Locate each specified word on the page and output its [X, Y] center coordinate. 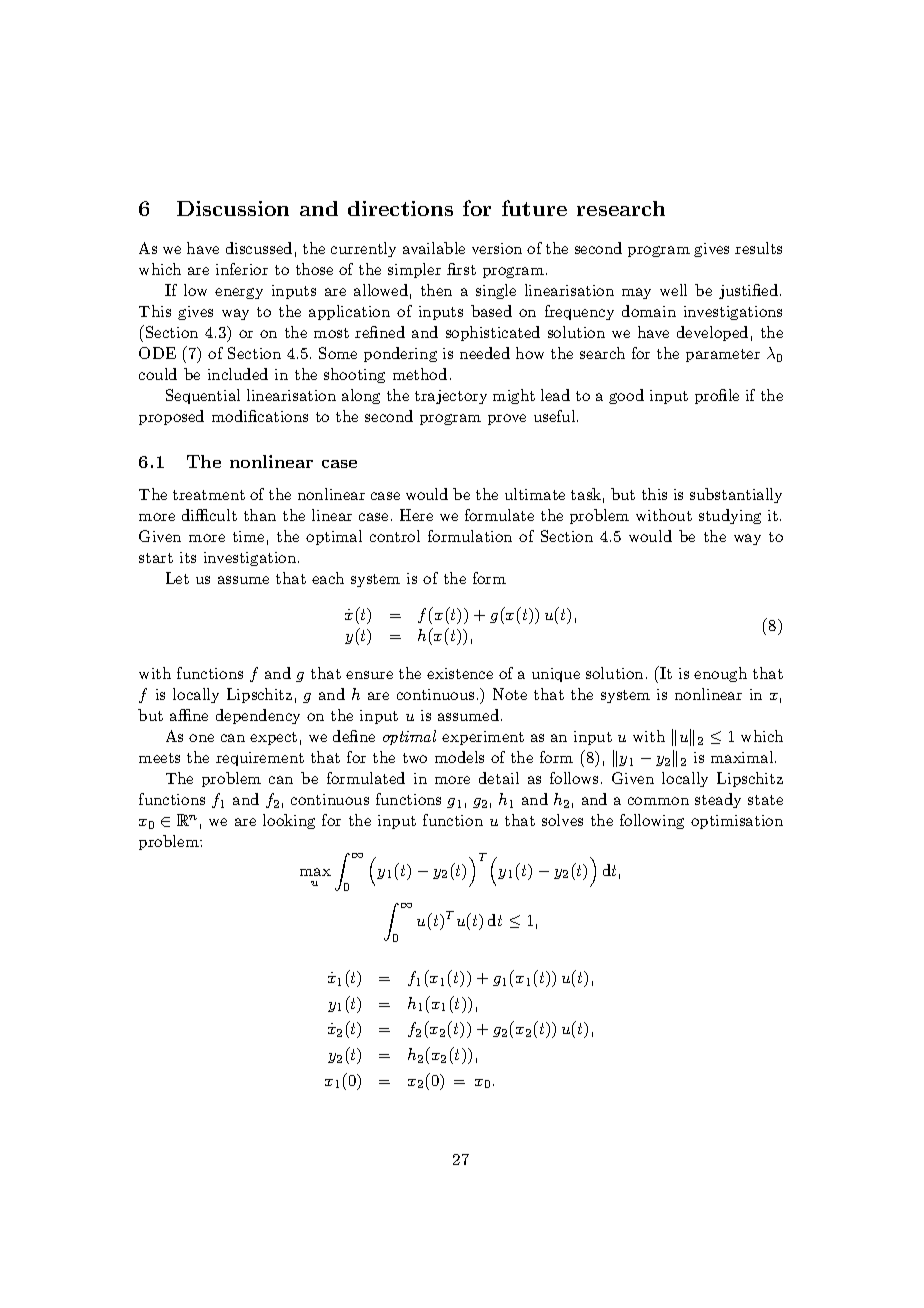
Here [416, 515]
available [434, 248]
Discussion [233, 208]
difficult [209, 515]
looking [289, 821]
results [758, 248]
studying [730, 516]
